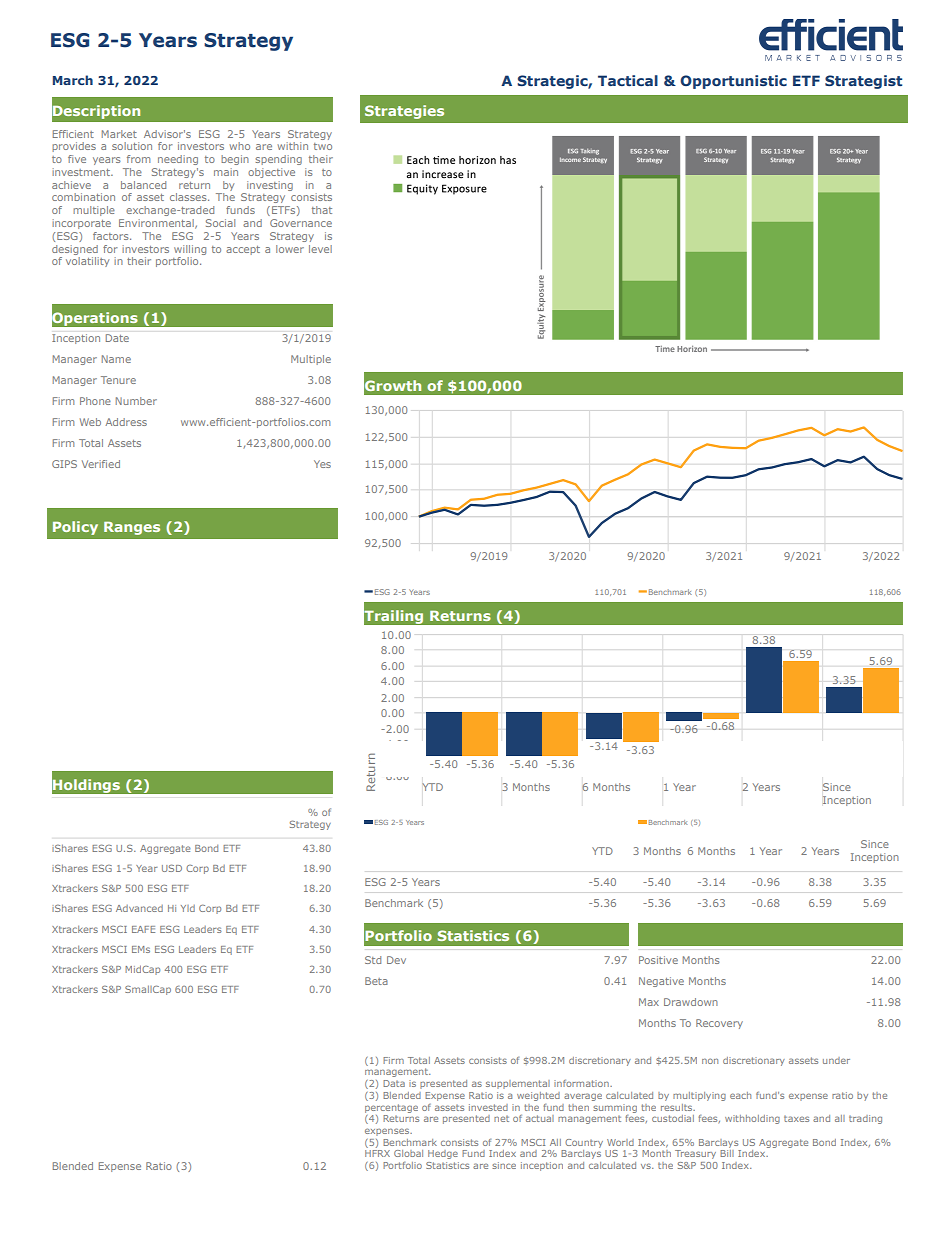  Describe the element at coordinates (119, 134) in the document. I see `Market` at that location.
